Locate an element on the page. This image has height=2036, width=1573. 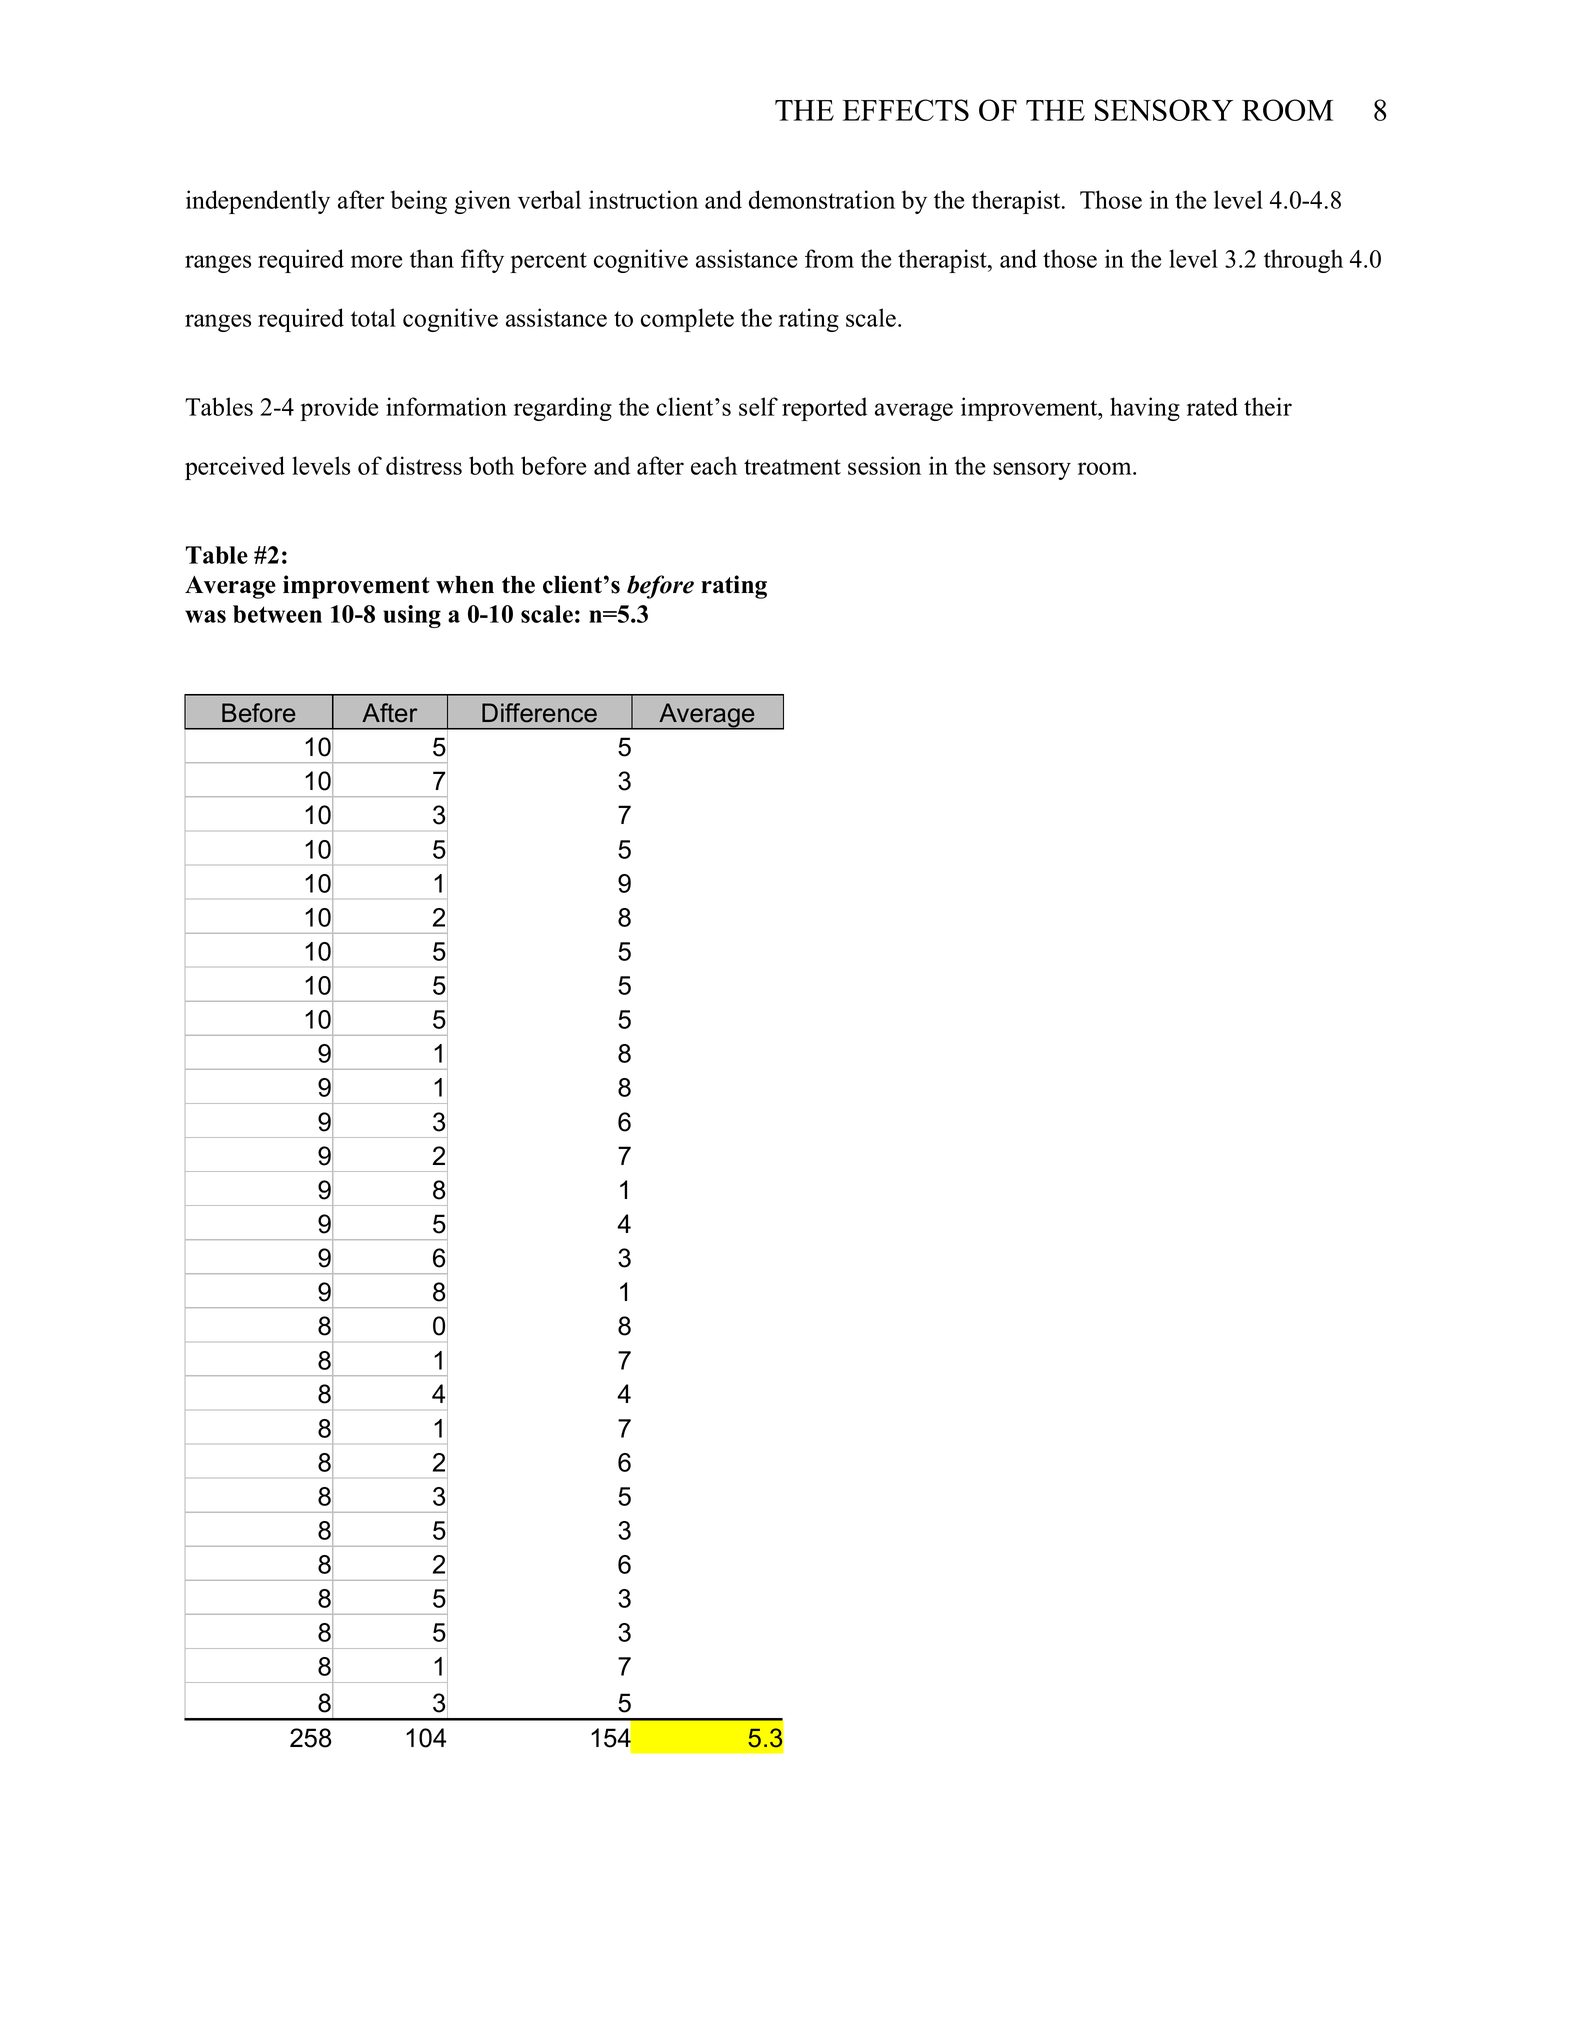
treatment is located at coordinates (792, 467).
